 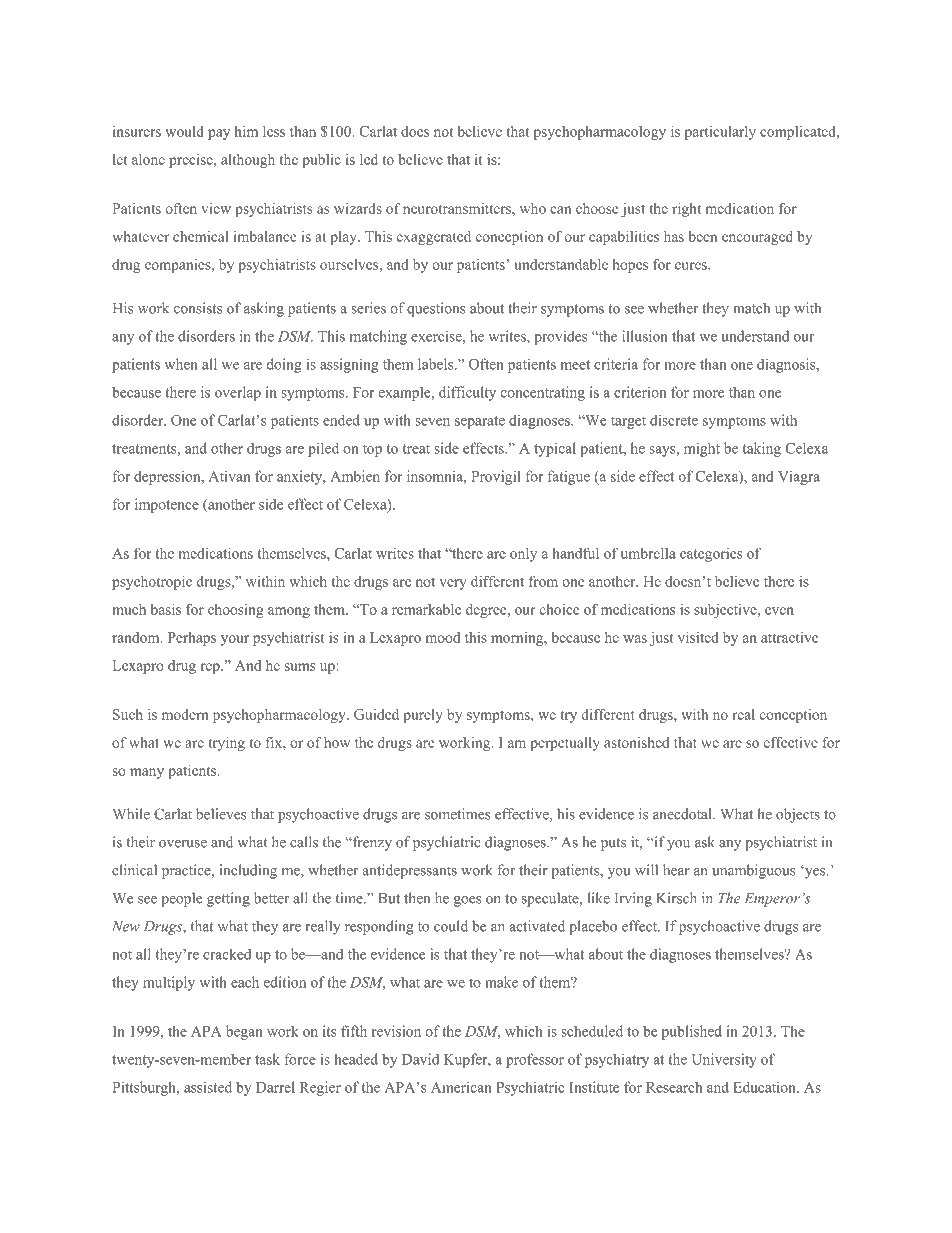 What do you see at coordinates (458, 208) in the image?
I see `neurotransmitters` at bounding box center [458, 208].
